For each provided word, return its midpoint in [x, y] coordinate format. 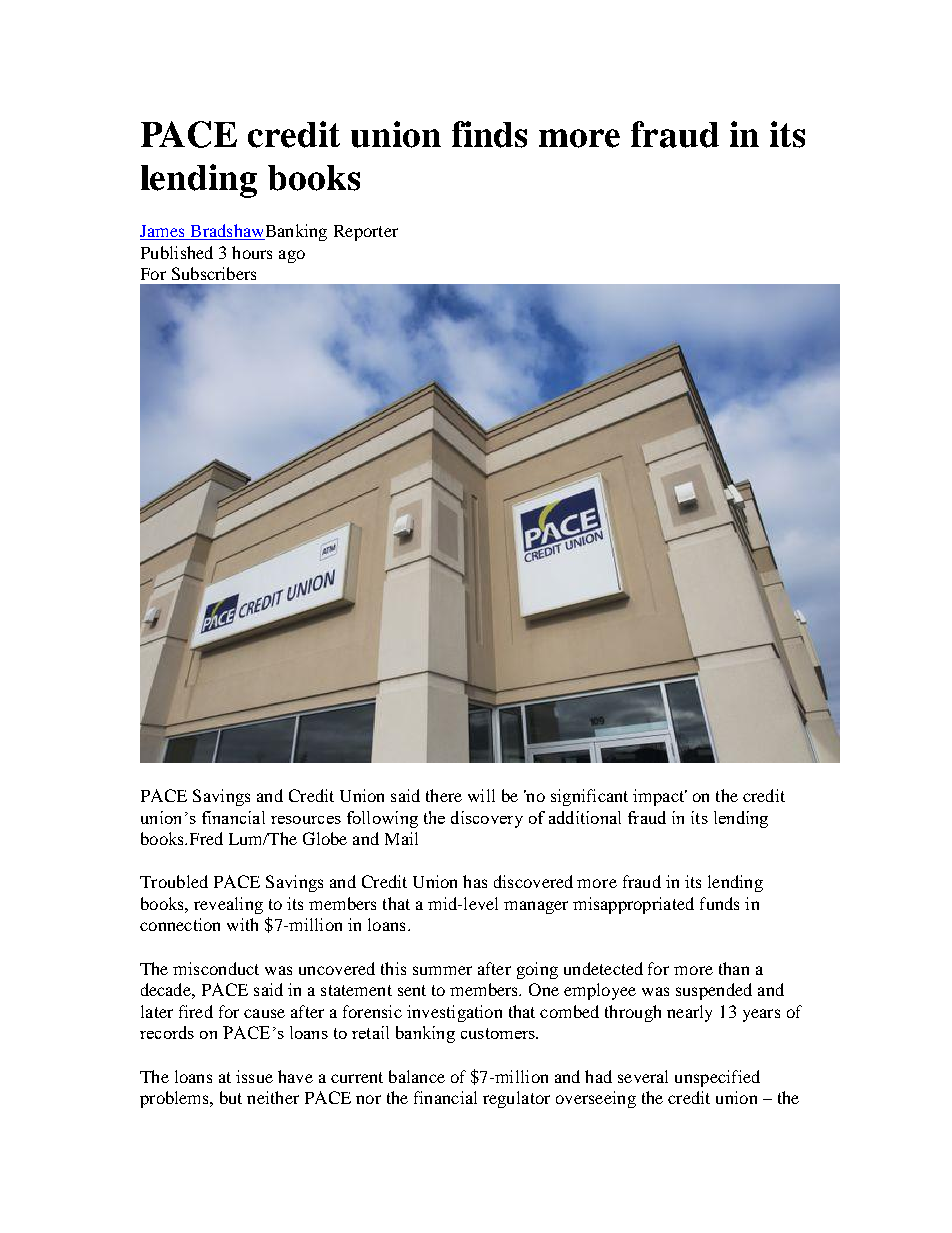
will [481, 795]
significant [589, 797]
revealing [228, 905]
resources [306, 820]
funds [719, 903]
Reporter [366, 233]
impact [659, 797]
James [163, 232]
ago [292, 256]
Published [177, 252]
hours [252, 252]
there [444, 795]
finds [489, 134]
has [475, 881]
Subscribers [214, 273]
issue [254, 1076]
